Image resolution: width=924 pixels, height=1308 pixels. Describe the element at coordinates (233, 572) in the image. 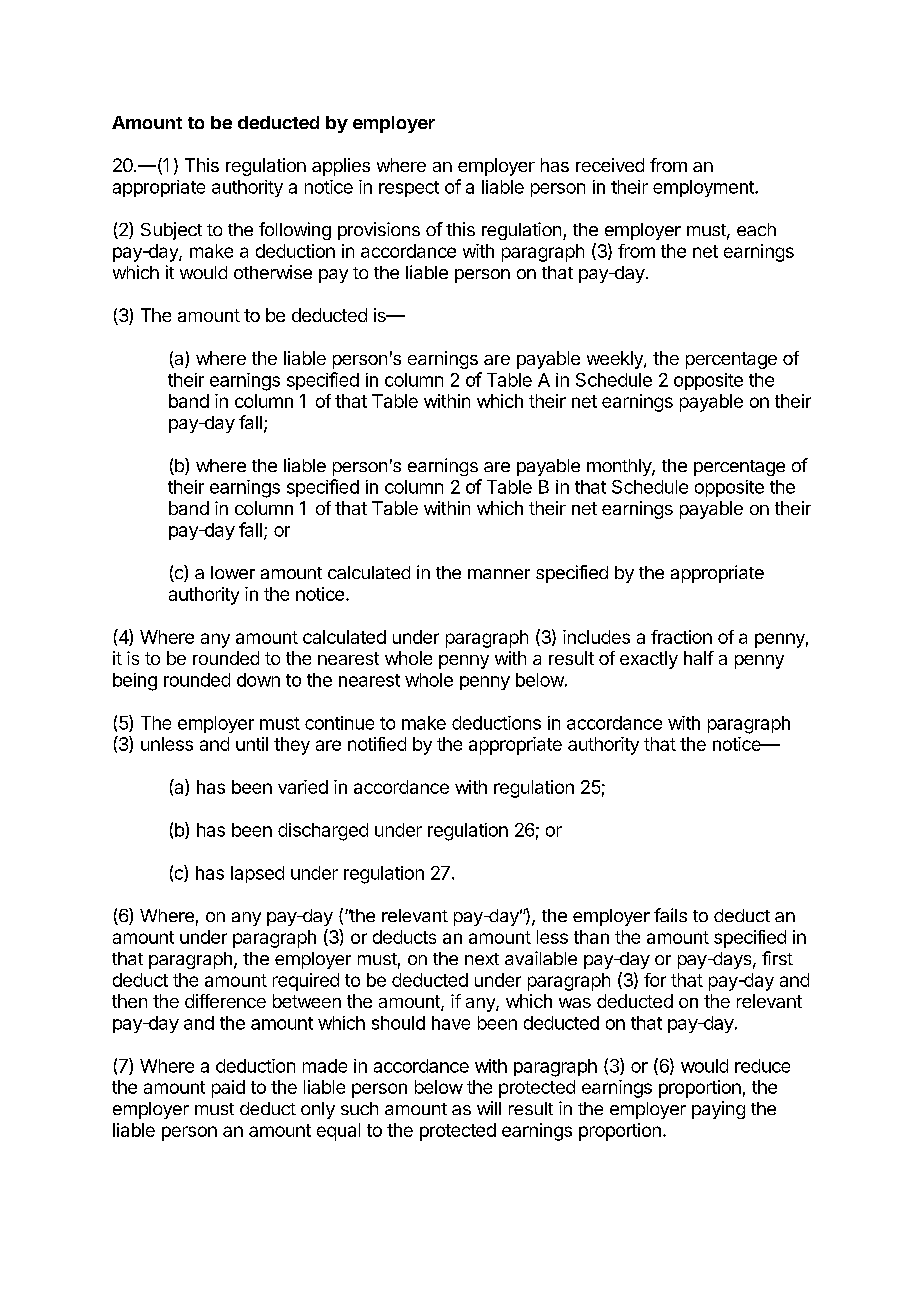

I see `lower` at that location.
